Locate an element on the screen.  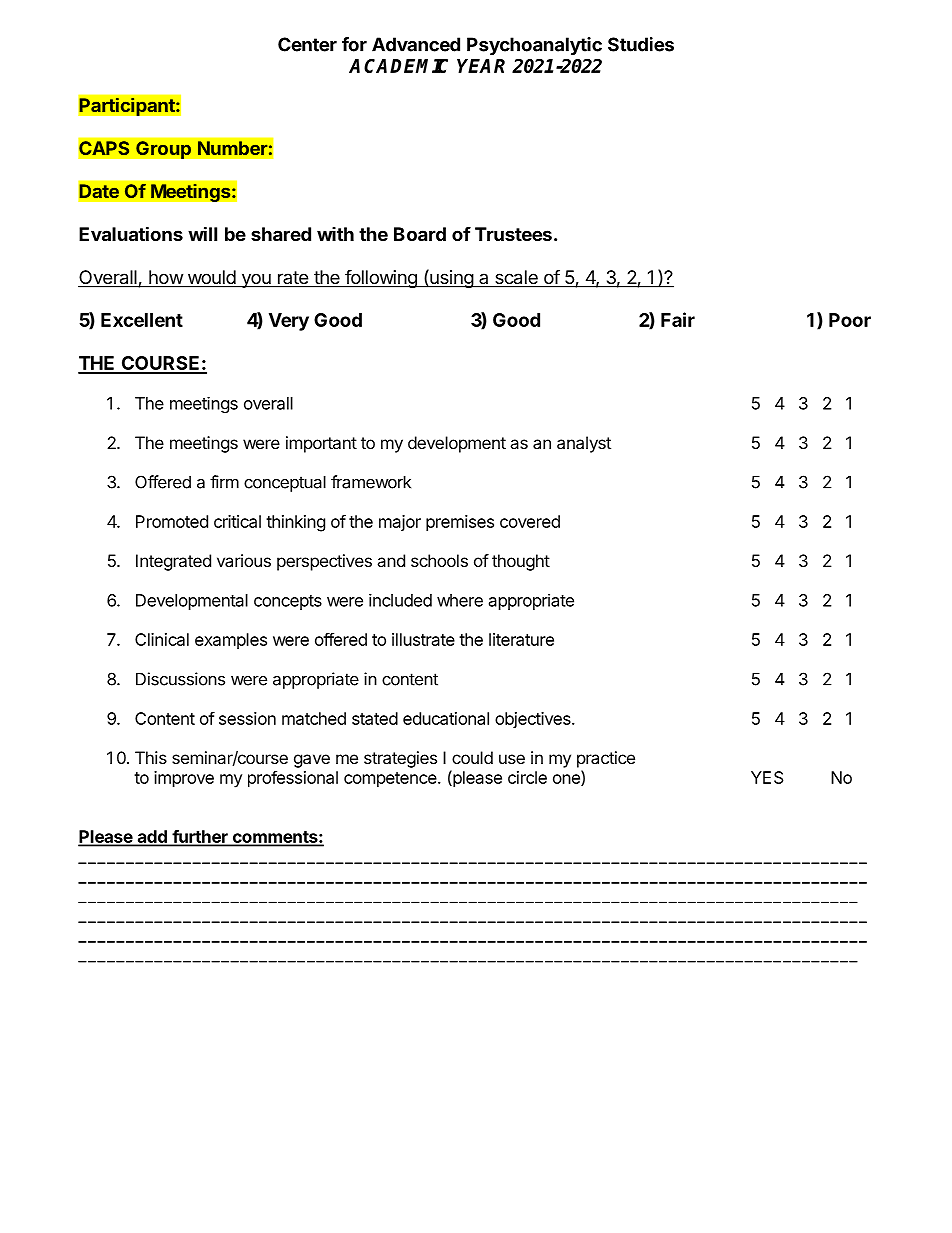
further is located at coordinates (200, 837).
